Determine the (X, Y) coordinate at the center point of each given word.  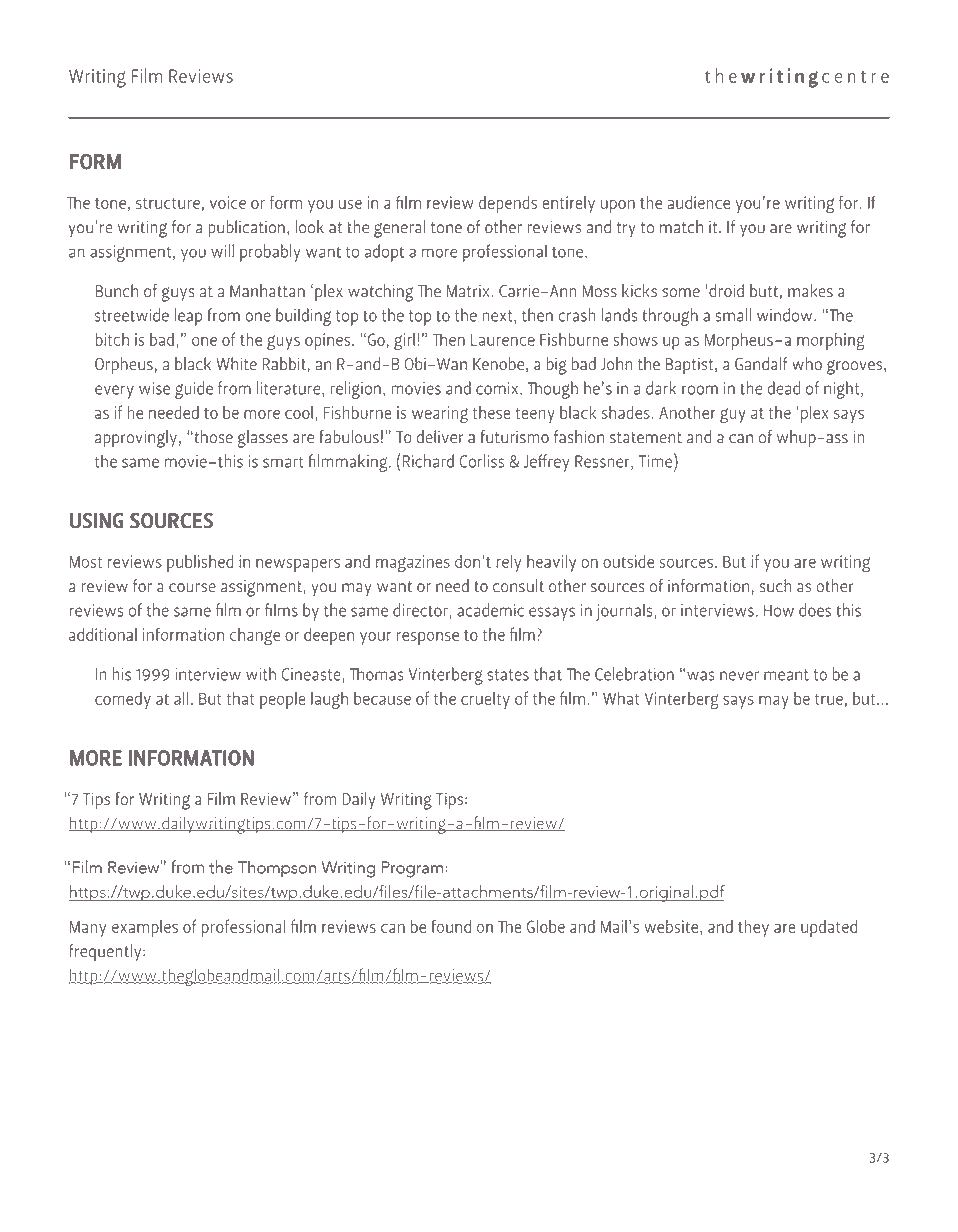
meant (786, 675)
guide (194, 390)
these (492, 412)
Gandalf (761, 363)
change (255, 637)
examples (145, 928)
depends (508, 204)
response (428, 638)
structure (168, 203)
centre (855, 77)
